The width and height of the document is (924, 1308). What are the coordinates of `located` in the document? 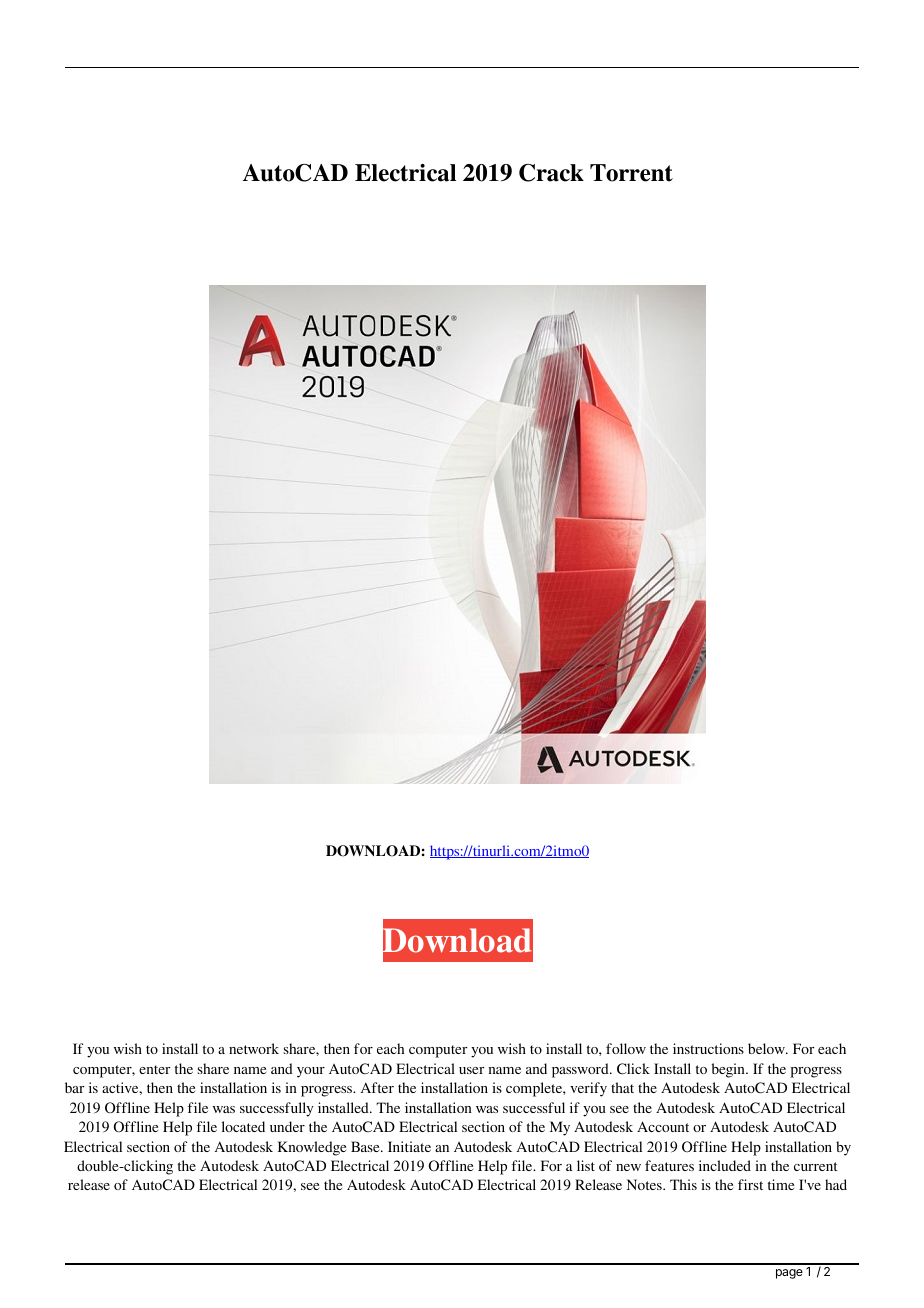 It's located at (243, 1126).
